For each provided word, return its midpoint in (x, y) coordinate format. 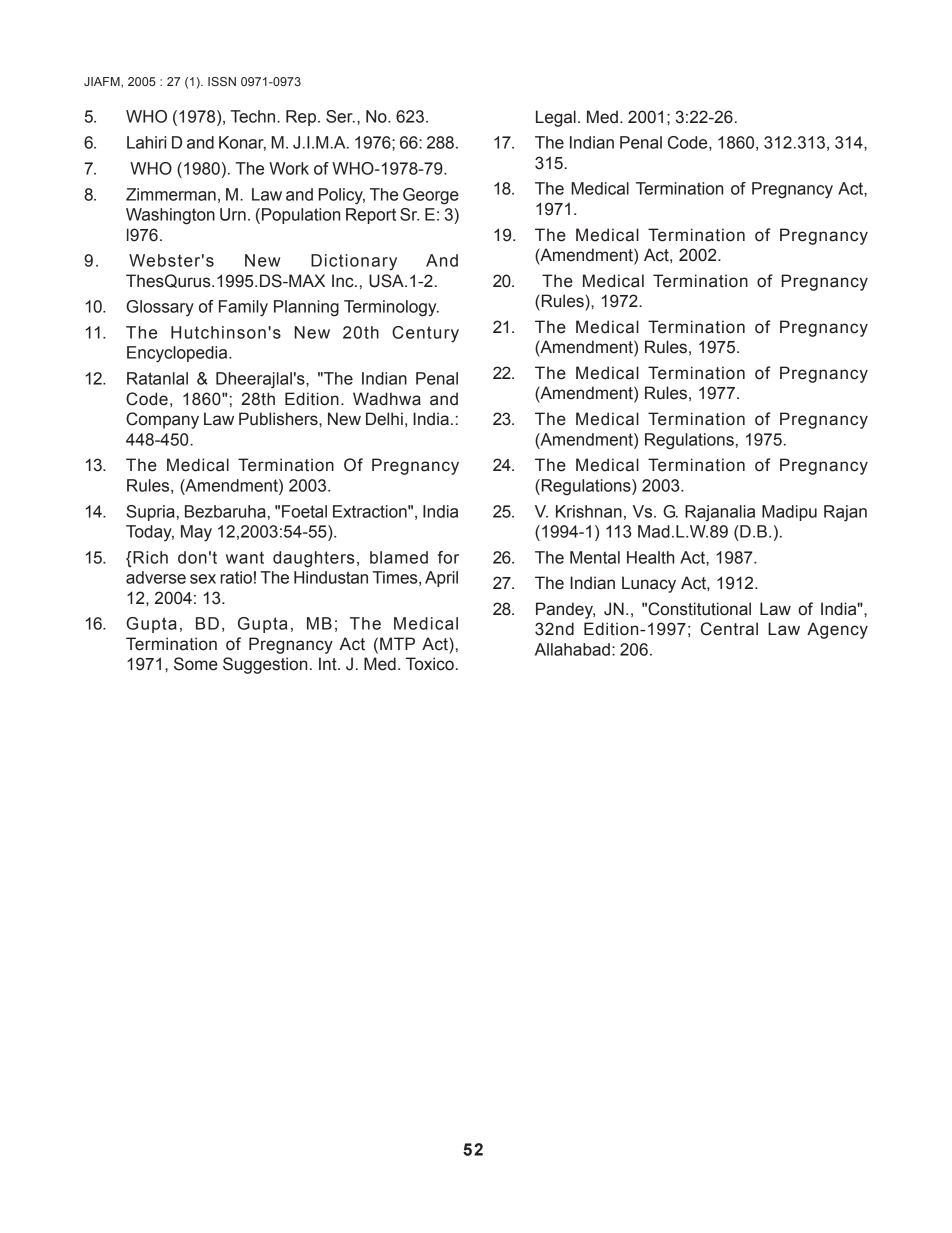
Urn (233, 214)
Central (729, 629)
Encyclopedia (178, 354)
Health (650, 557)
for (448, 557)
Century (425, 334)
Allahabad (572, 649)
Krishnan (589, 511)
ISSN (222, 81)
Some (196, 664)
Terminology (391, 308)
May (196, 533)
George (431, 196)
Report (371, 216)
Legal (556, 118)
